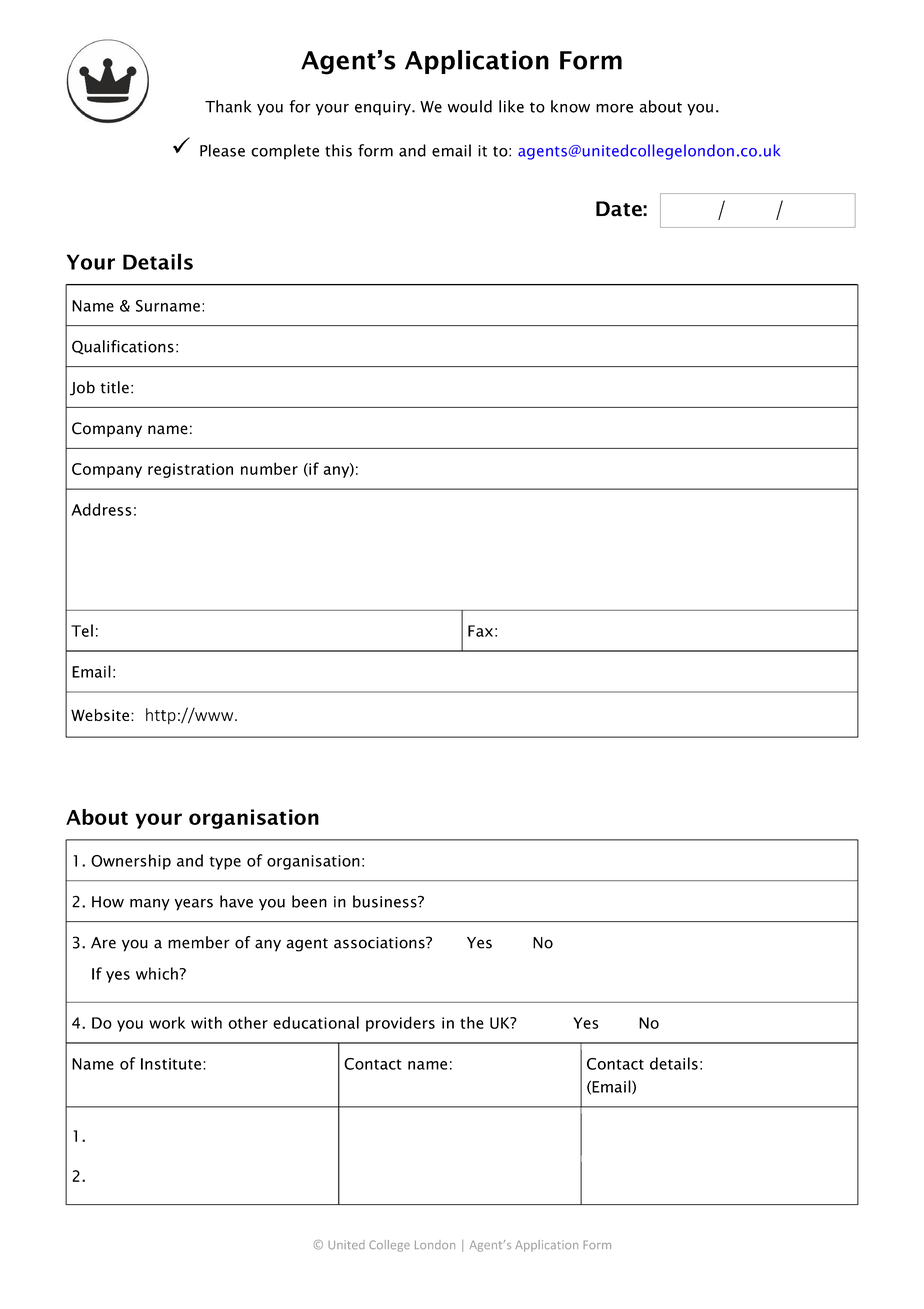  I want to click on Please, so click(222, 150).
